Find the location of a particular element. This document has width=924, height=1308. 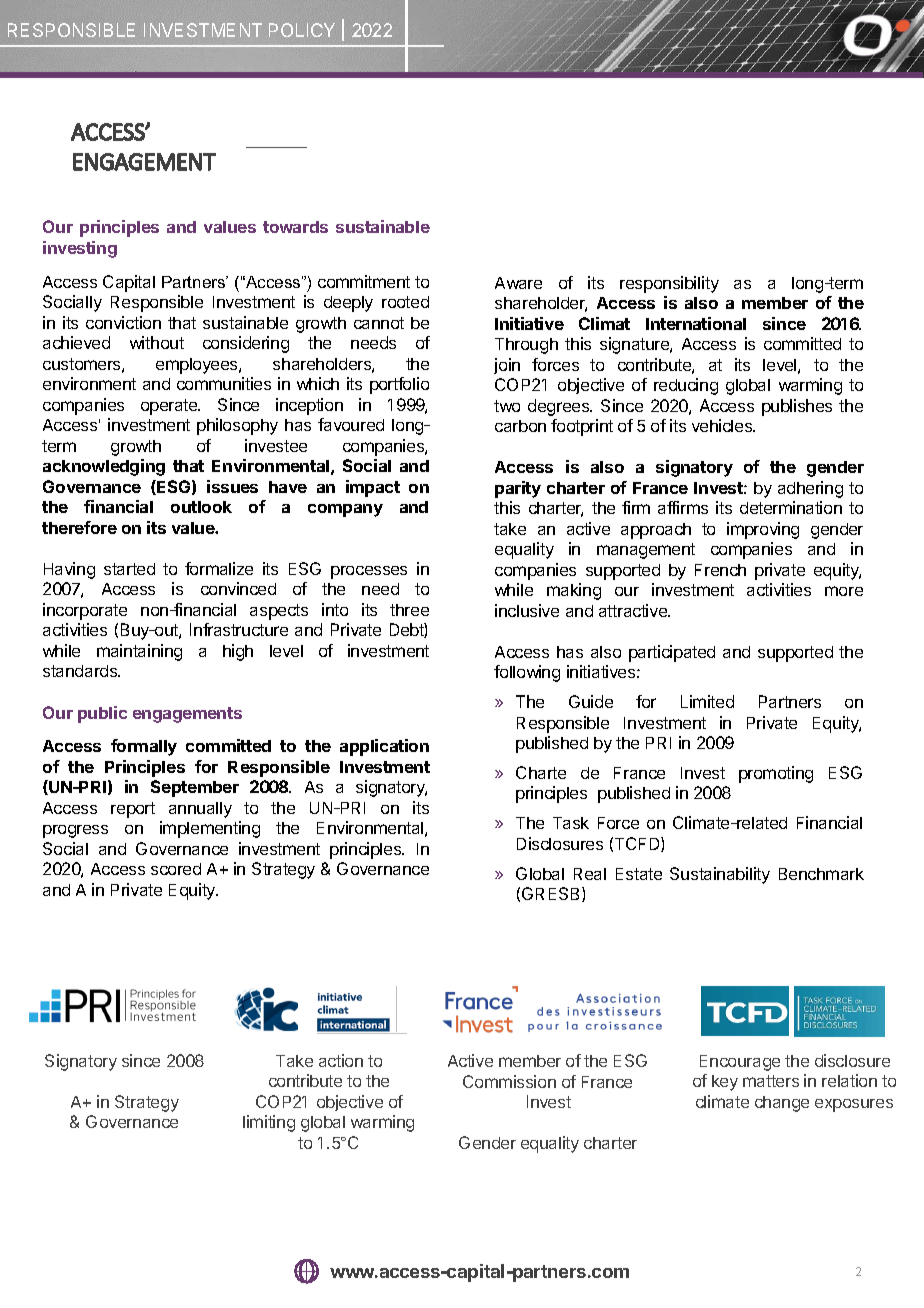

responsibility is located at coordinates (669, 284).
